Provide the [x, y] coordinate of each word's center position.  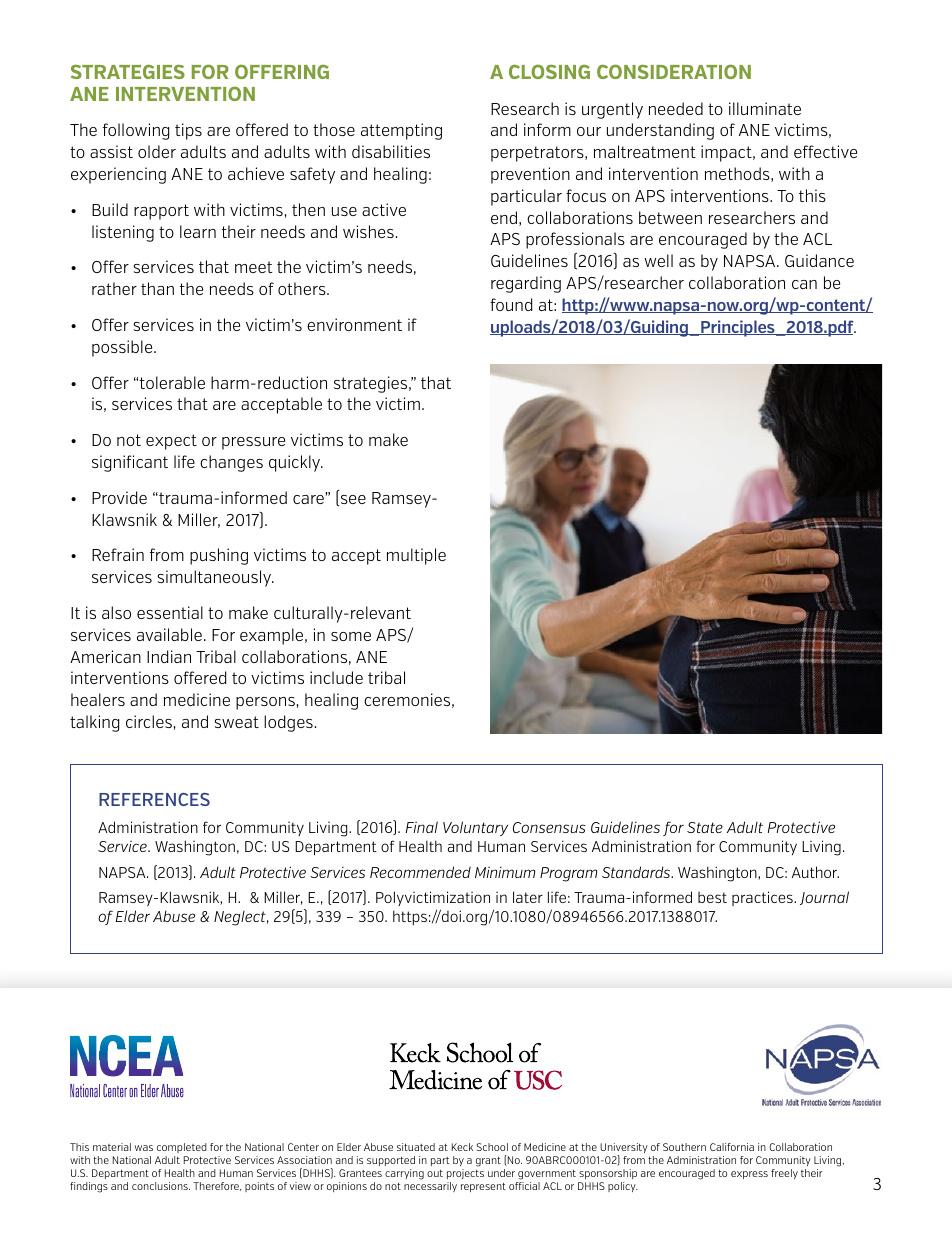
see [352, 501]
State [705, 827]
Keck [462, 1147]
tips [188, 131]
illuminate [765, 108]
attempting [401, 131]
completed [182, 1148]
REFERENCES [154, 799]
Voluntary [475, 828]
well [658, 260]
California [732, 1147]
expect [171, 442]
